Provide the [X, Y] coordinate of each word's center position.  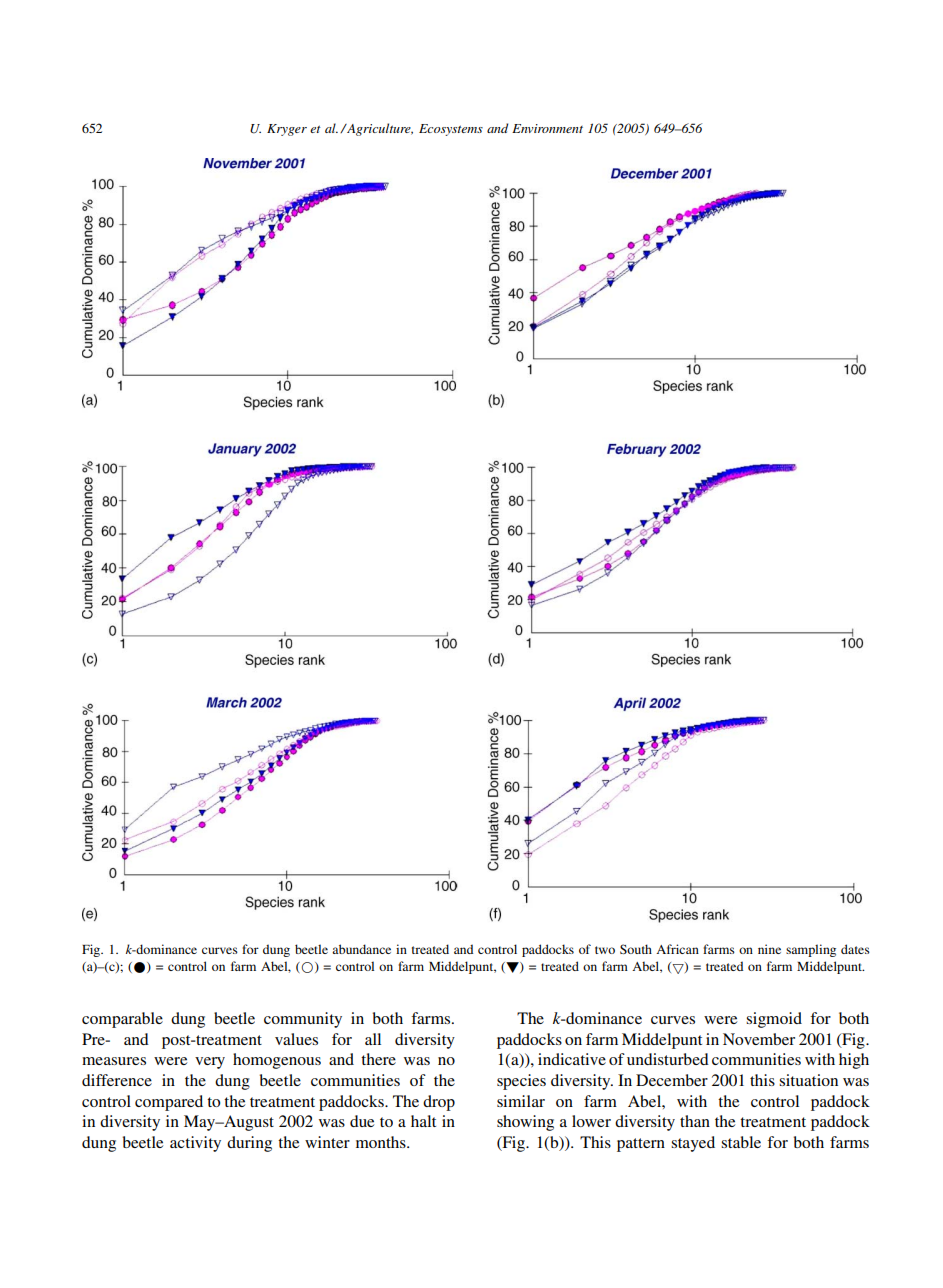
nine [769, 949]
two [605, 950]
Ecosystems [451, 130]
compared [169, 1103]
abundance [361, 949]
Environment [547, 128]
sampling [811, 950]
